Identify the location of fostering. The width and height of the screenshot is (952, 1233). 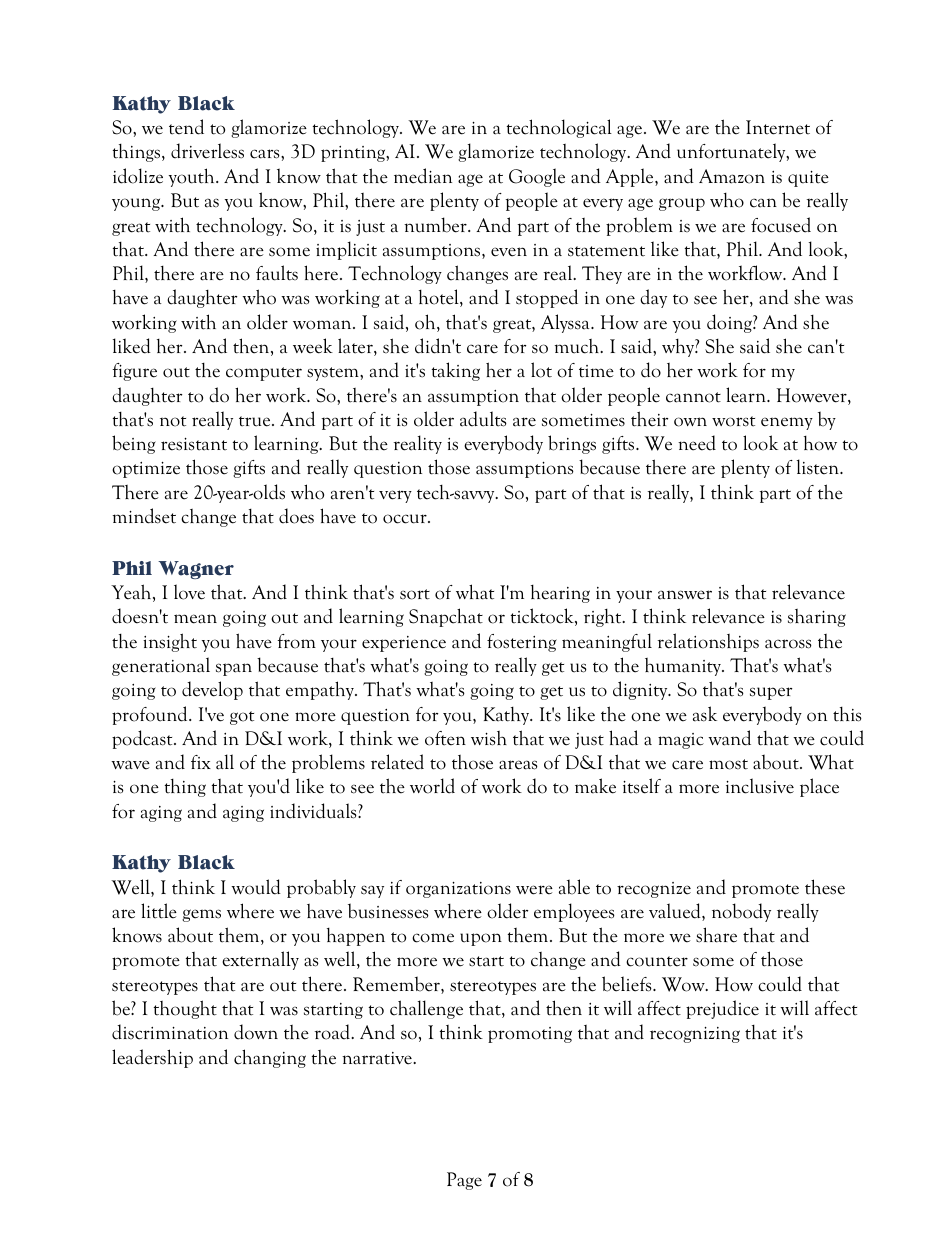
(522, 643).
